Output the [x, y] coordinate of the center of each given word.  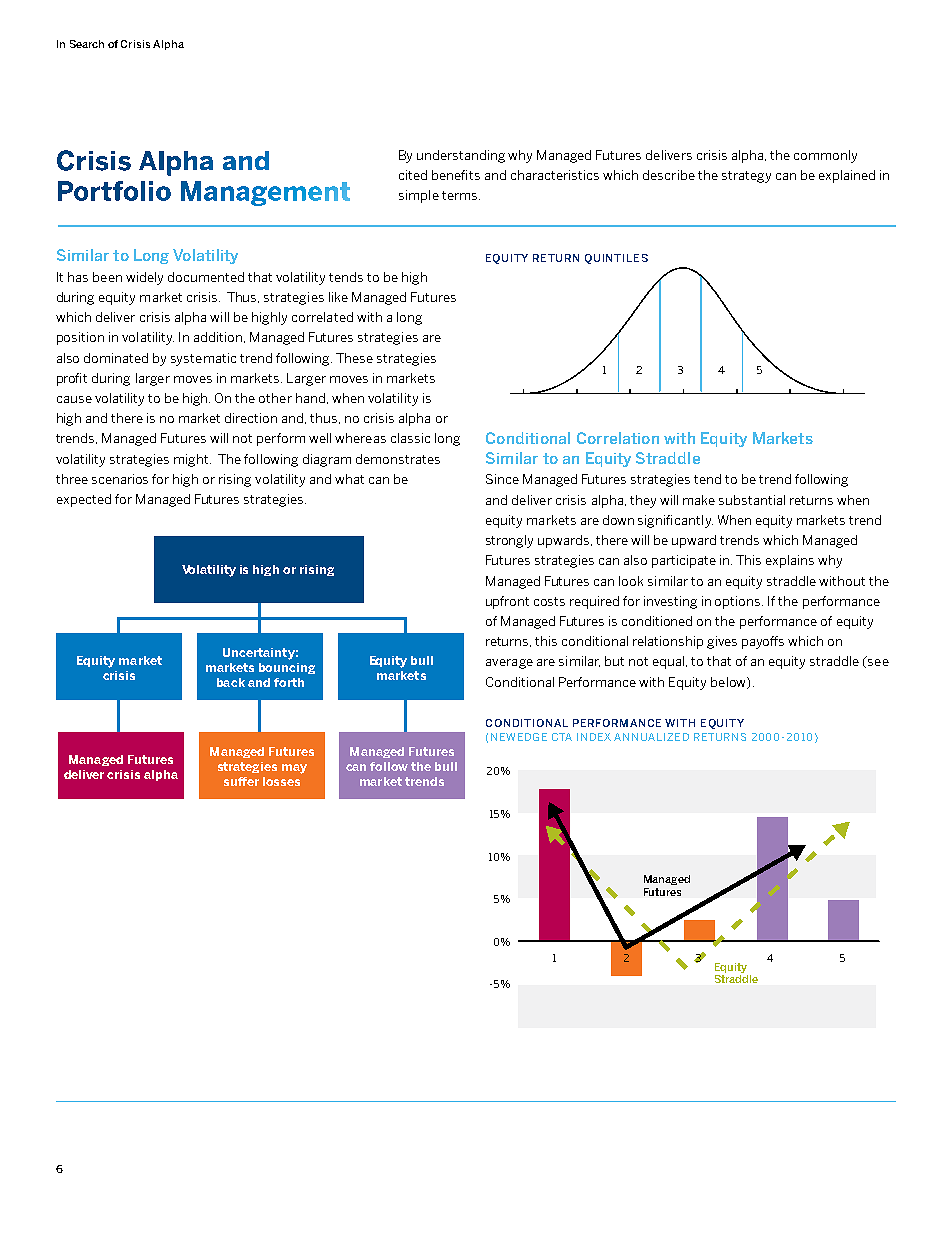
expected [84, 500]
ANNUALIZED [651, 737]
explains [790, 561]
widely [144, 278]
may [294, 769]
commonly [825, 156]
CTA [562, 737]
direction [251, 418]
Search [87, 44]
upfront [507, 602]
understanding [461, 156]
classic [410, 438]
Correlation [618, 438]
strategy [746, 177]
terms [461, 195]
